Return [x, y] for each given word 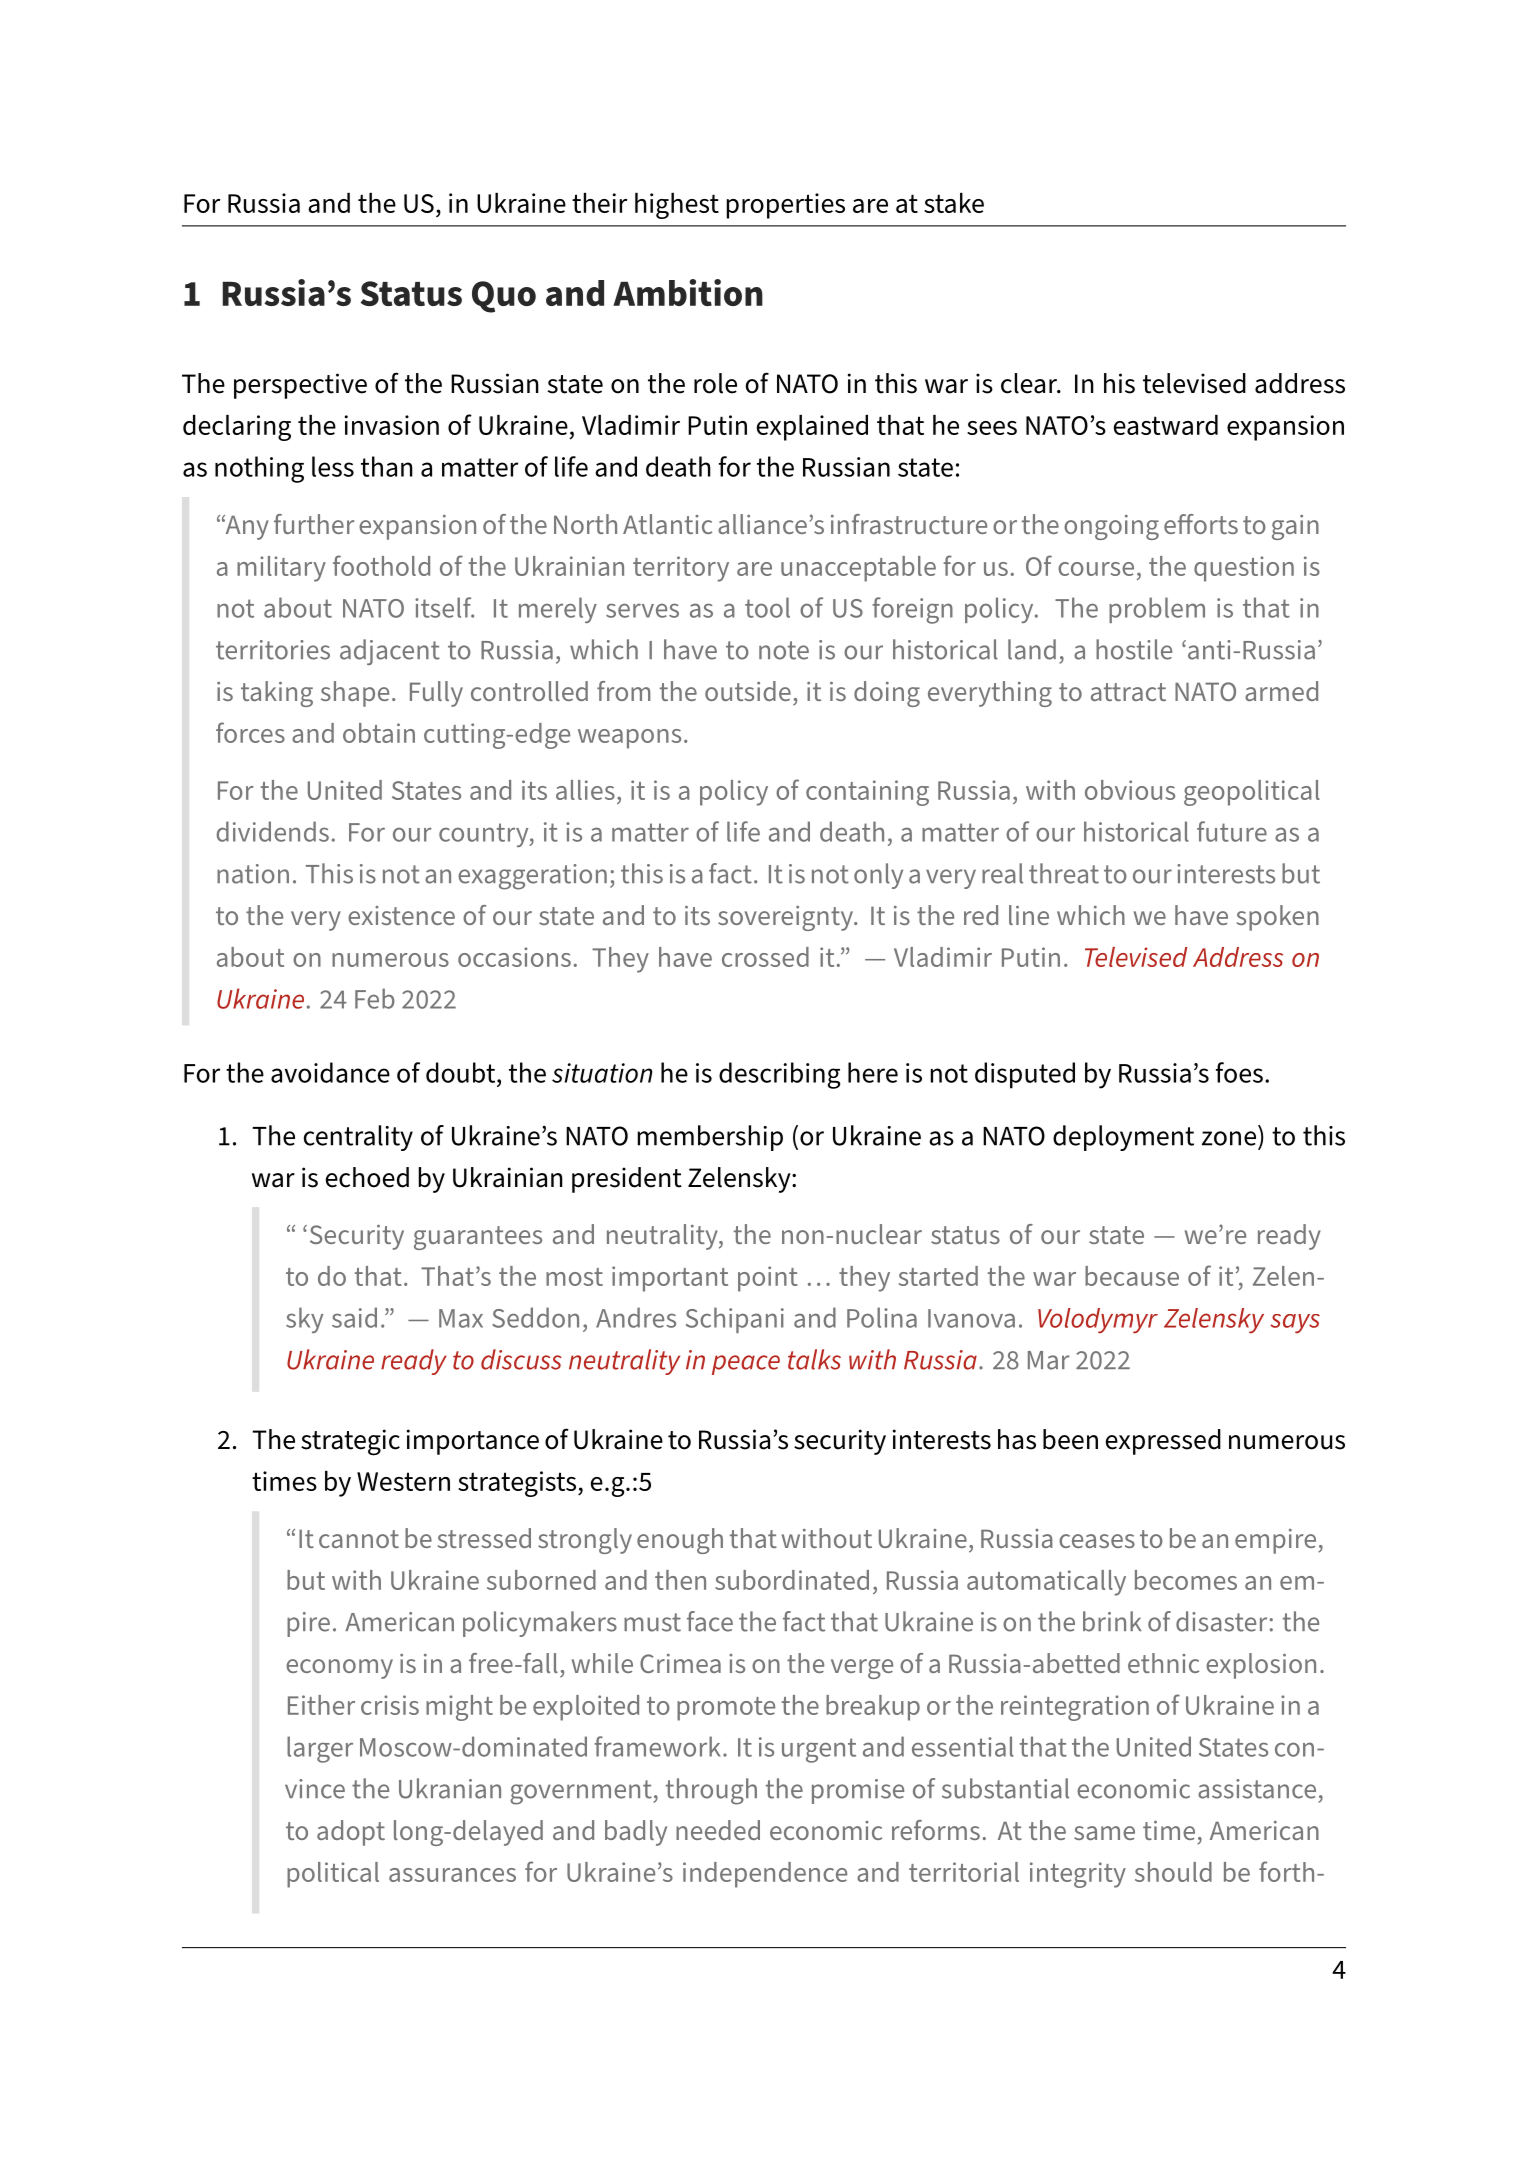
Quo [504, 297]
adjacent [390, 652]
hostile [1134, 649]
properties [785, 206]
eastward [1166, 425]
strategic [350, 1442]
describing [779, 1075]
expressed [1163, 1442]
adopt [351, 1833]
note [784, 650]
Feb [375, 998]
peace [746, 1365]
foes [1239, 1072]
